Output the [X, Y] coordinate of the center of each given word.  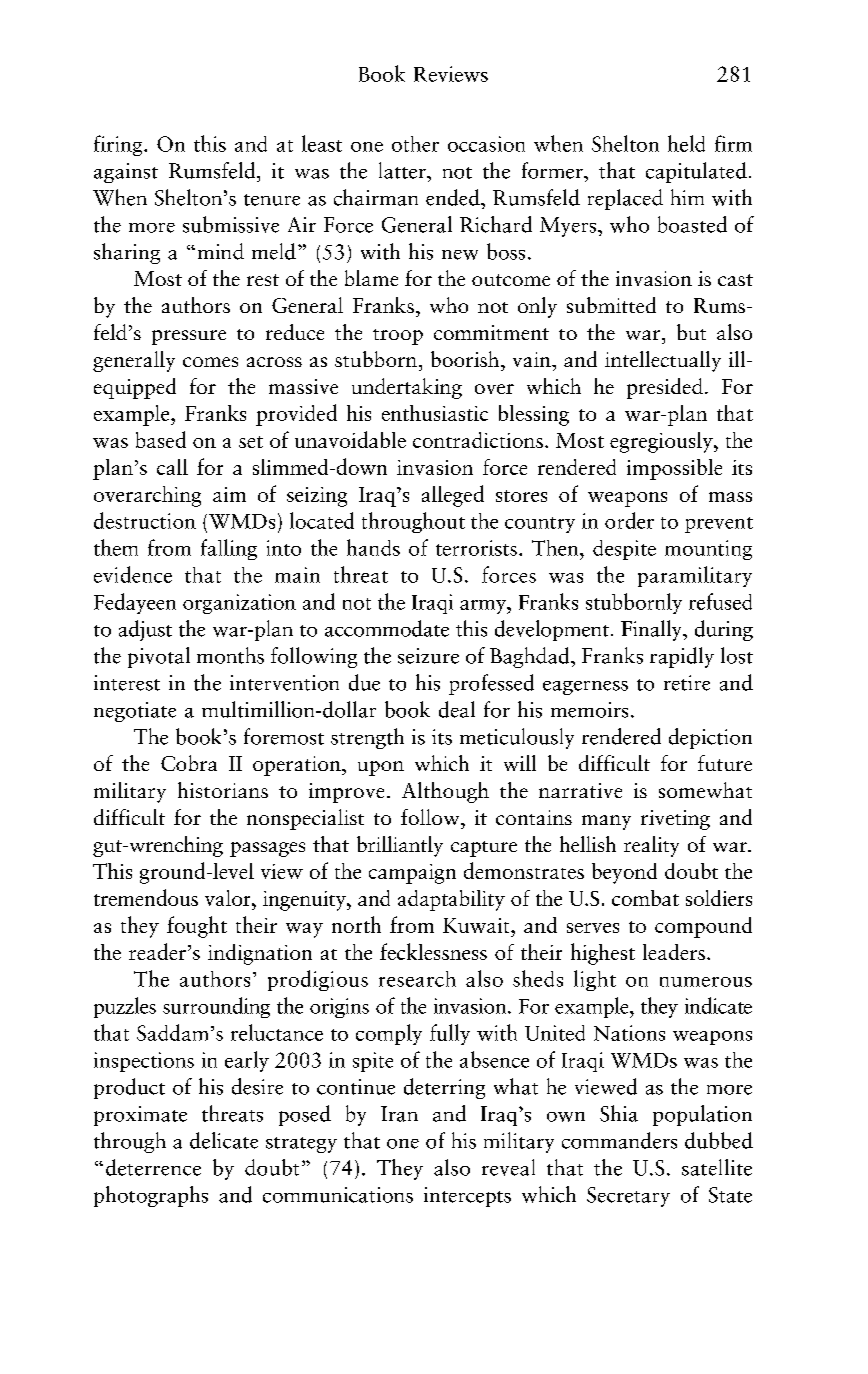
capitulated [696, 172]
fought [197, 927]
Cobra [189, 763]
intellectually [663, 361]
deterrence [153, 1167]
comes [210, 362]
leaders [674, 952]
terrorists [476, 548]
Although [445, 792]
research [417, 979]
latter [403, 170]
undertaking [407, 388]
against [126, 173]
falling [229, 549]
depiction [710, 738]
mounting [708, 550]
